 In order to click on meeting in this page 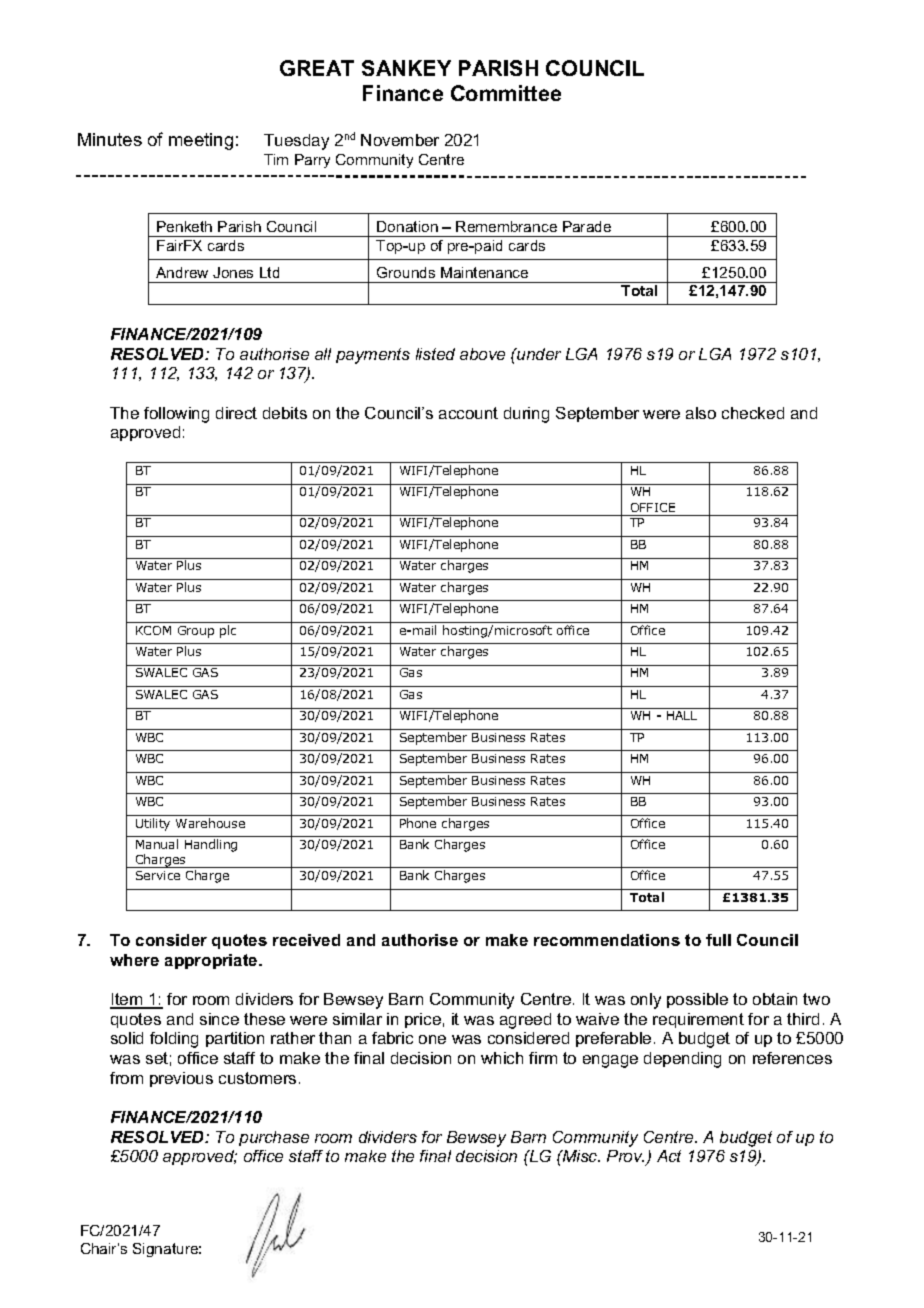, I will do `click(201, 141)`.
